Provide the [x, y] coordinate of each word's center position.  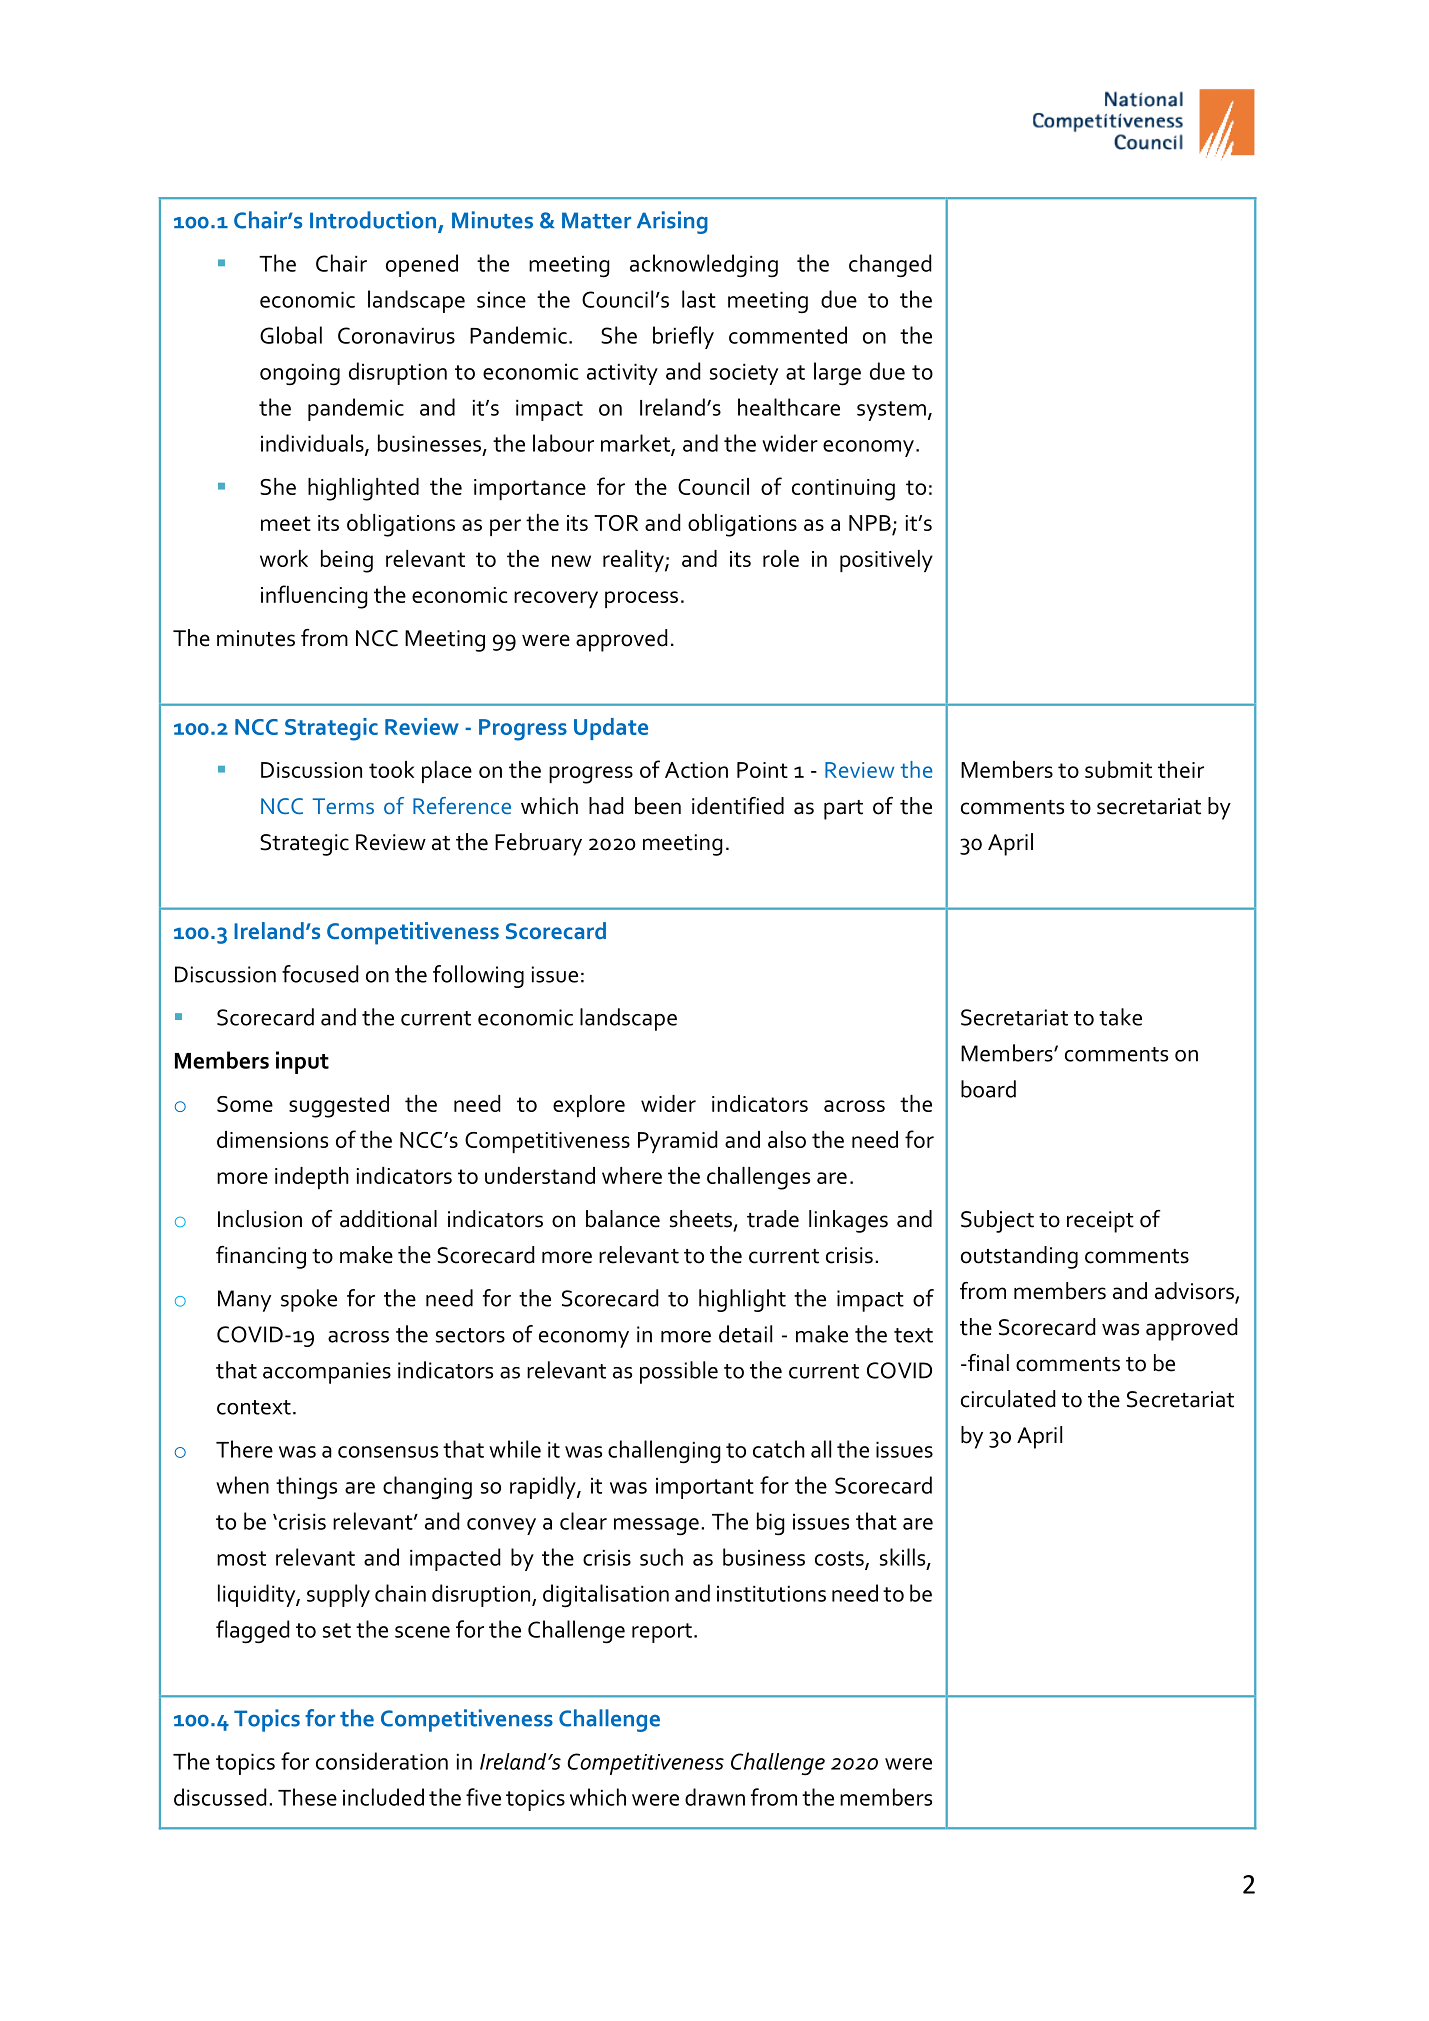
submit [1118, 769]
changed [890, 266]
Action [696, 770]
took [391, 769]
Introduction [373, 220]
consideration [382, 1761]
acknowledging [704, 266]
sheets [701, 1219]
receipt [1100, 1222]
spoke [309, 1300]
